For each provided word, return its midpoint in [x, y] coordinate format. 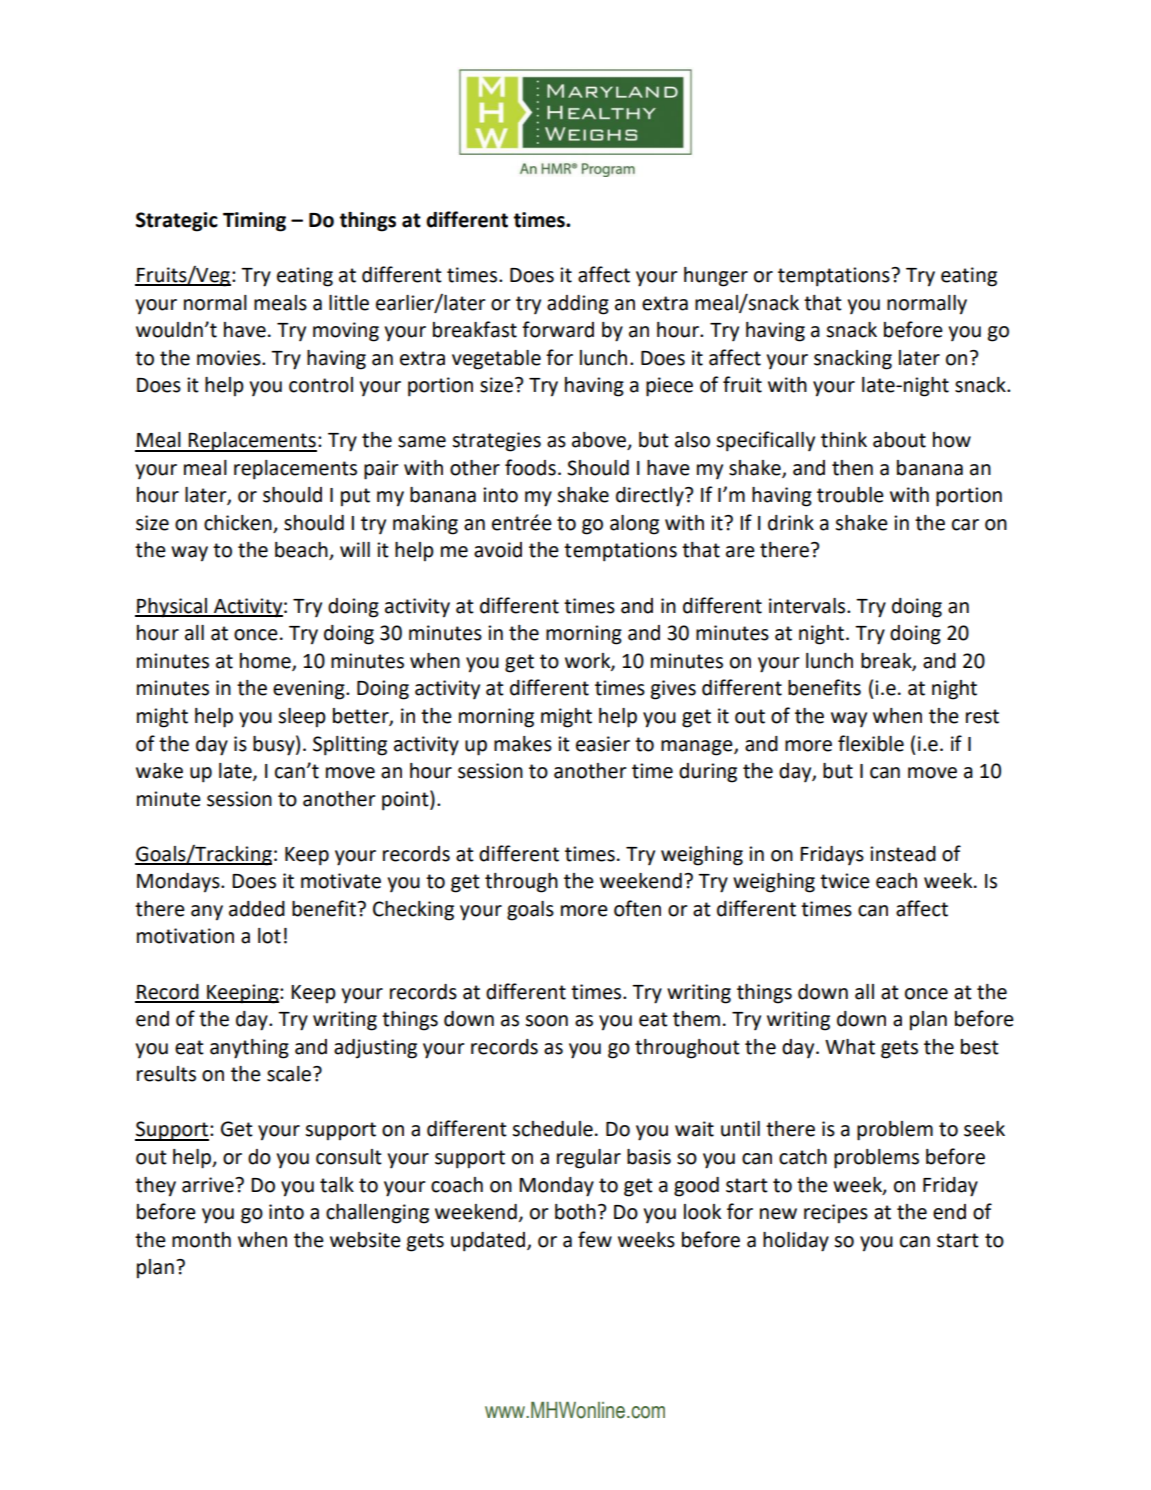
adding [578, 305]
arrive [209, 1185]
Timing [254, 222]
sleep [302, 718]
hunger [716, 277]
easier [603, 744]
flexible [871, 743]
